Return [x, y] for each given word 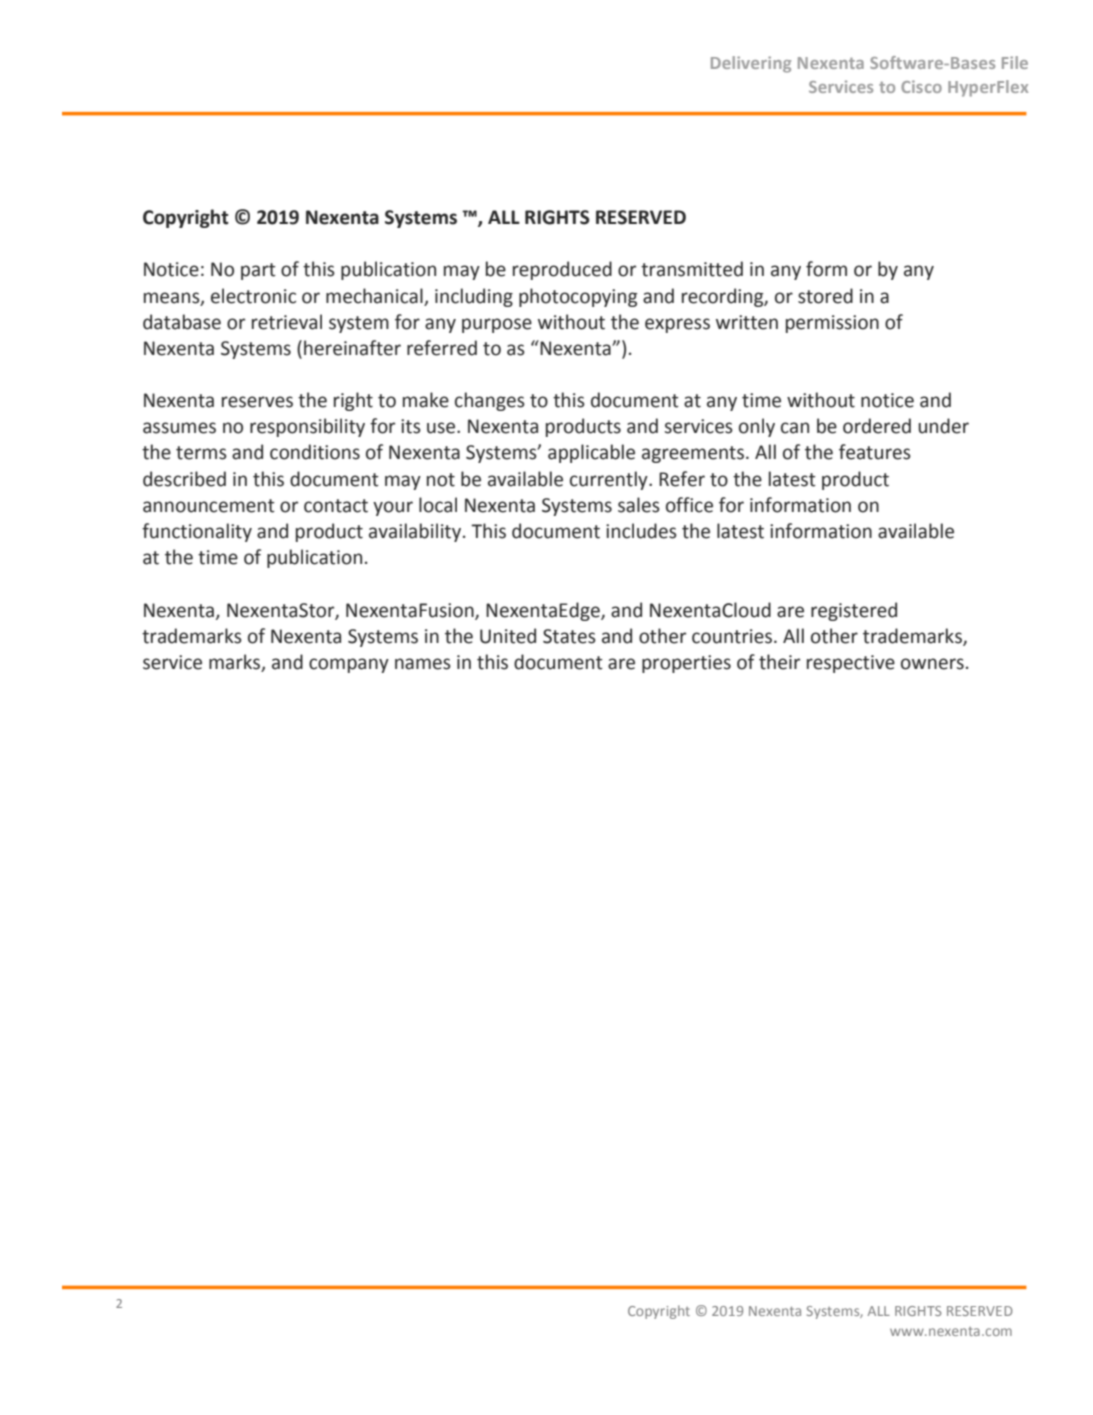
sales [639, 505]
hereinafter [352, 348]
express [677, 325]
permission [832, 324]
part [258, 271]
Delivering [751, 64]
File [1015, 62]
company [349, 665]
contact [336, 506]
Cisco [921, 86]
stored [825, 296]
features [875, 452]
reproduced [562, 270]
